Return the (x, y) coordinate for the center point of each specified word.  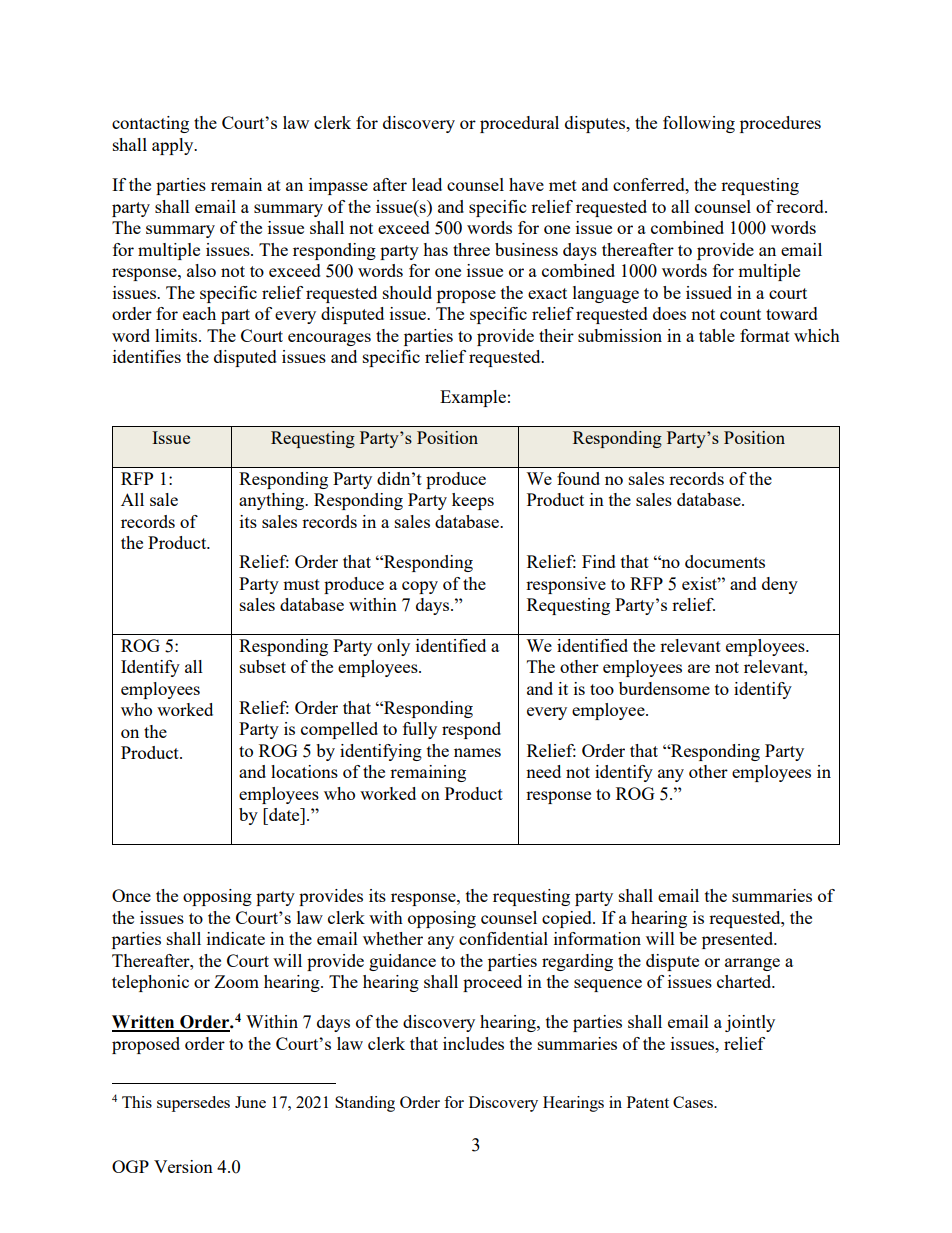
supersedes (193, 1104)
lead (427, 184)
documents (725, 561)
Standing (365, 1104)
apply (174, 146)
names (477, 752)
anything (273, 501)
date (284, 814)
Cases (694, 1102)
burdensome (664, 688)
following (699, 124)
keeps (473, 501)
